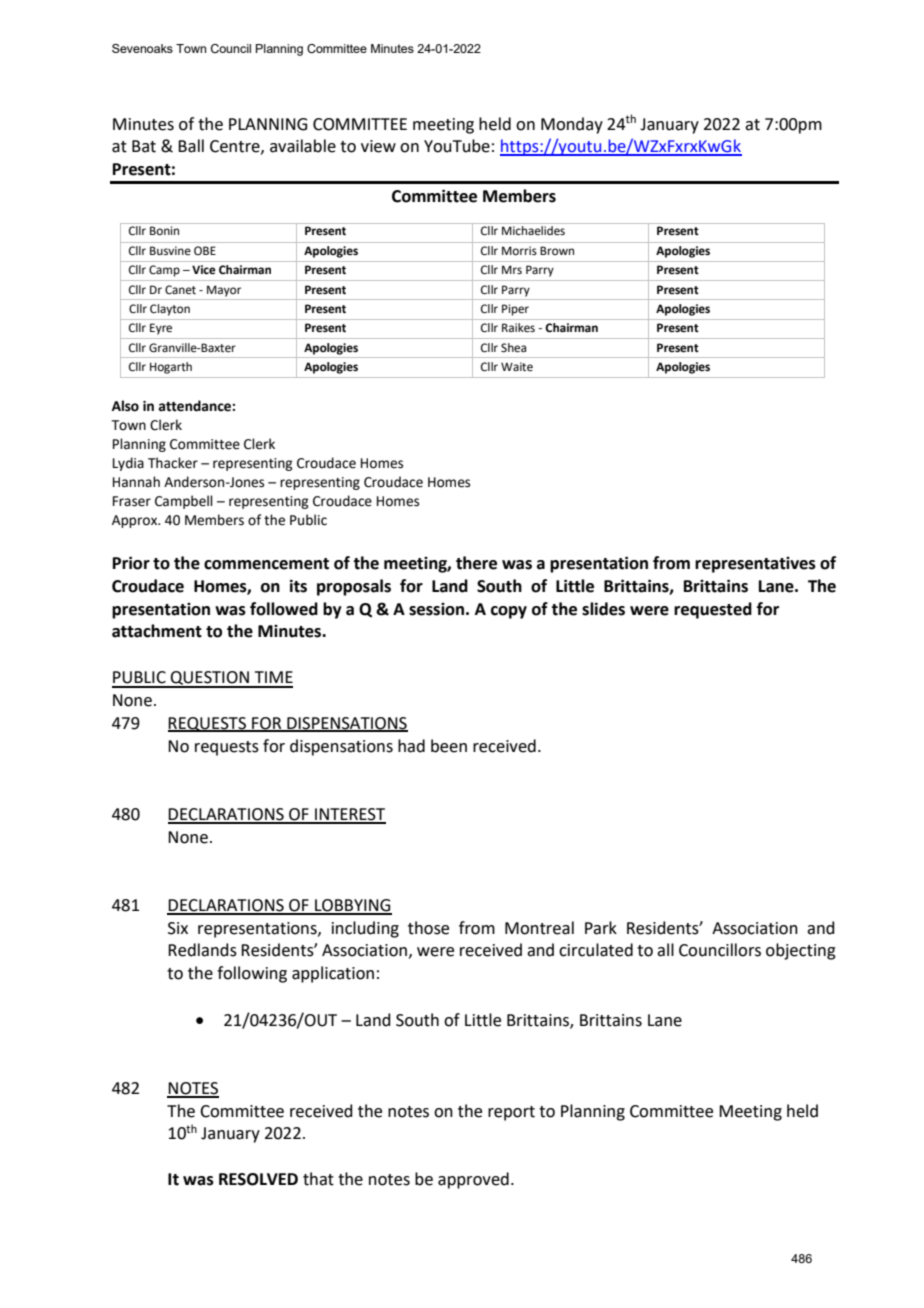 The width and height of the image is (924, 1308). I want to click on approved, so click(473, 1180).
